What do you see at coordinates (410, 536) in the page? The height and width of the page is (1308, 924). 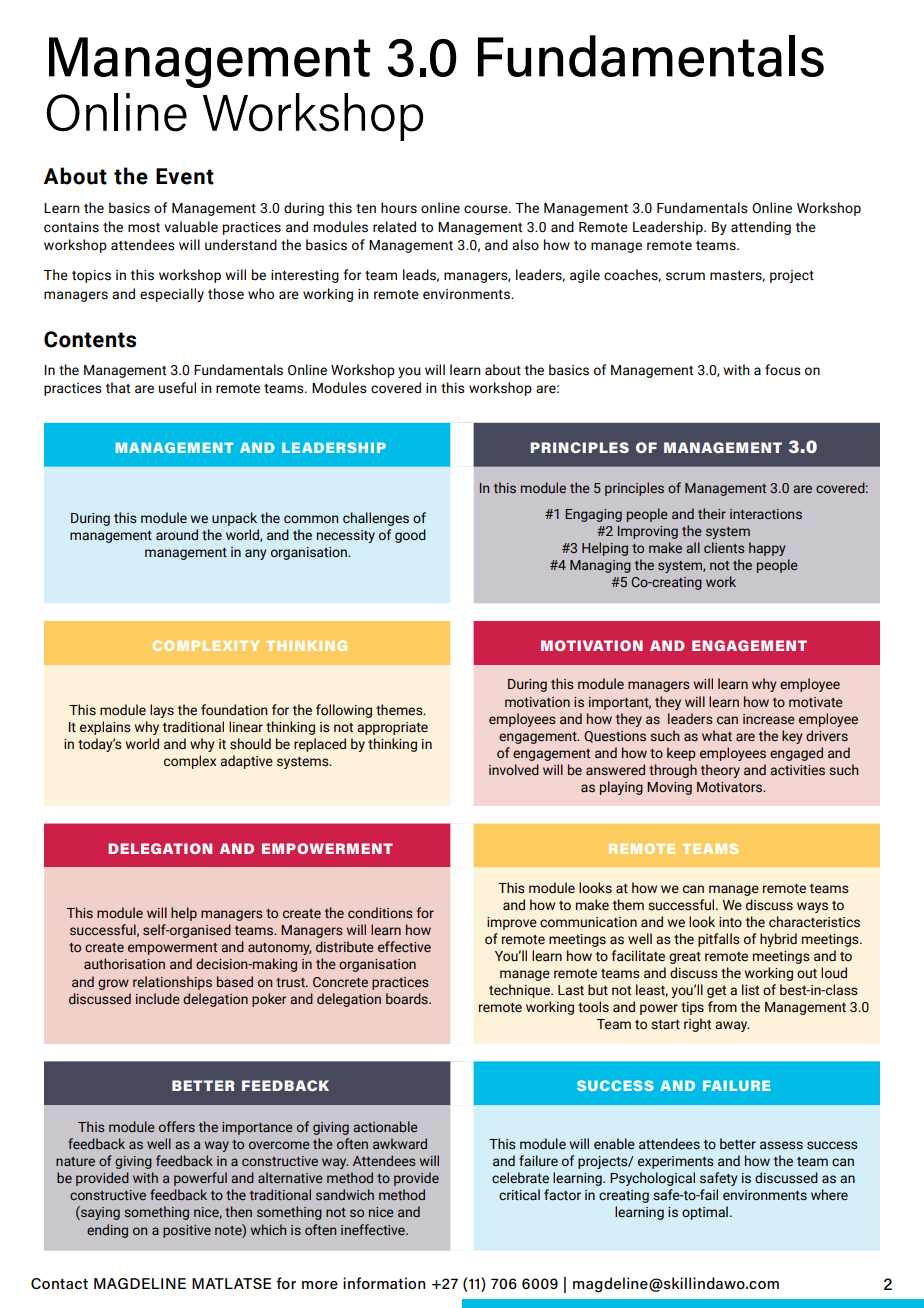 I see `good` at bounding box center [410, 536].
